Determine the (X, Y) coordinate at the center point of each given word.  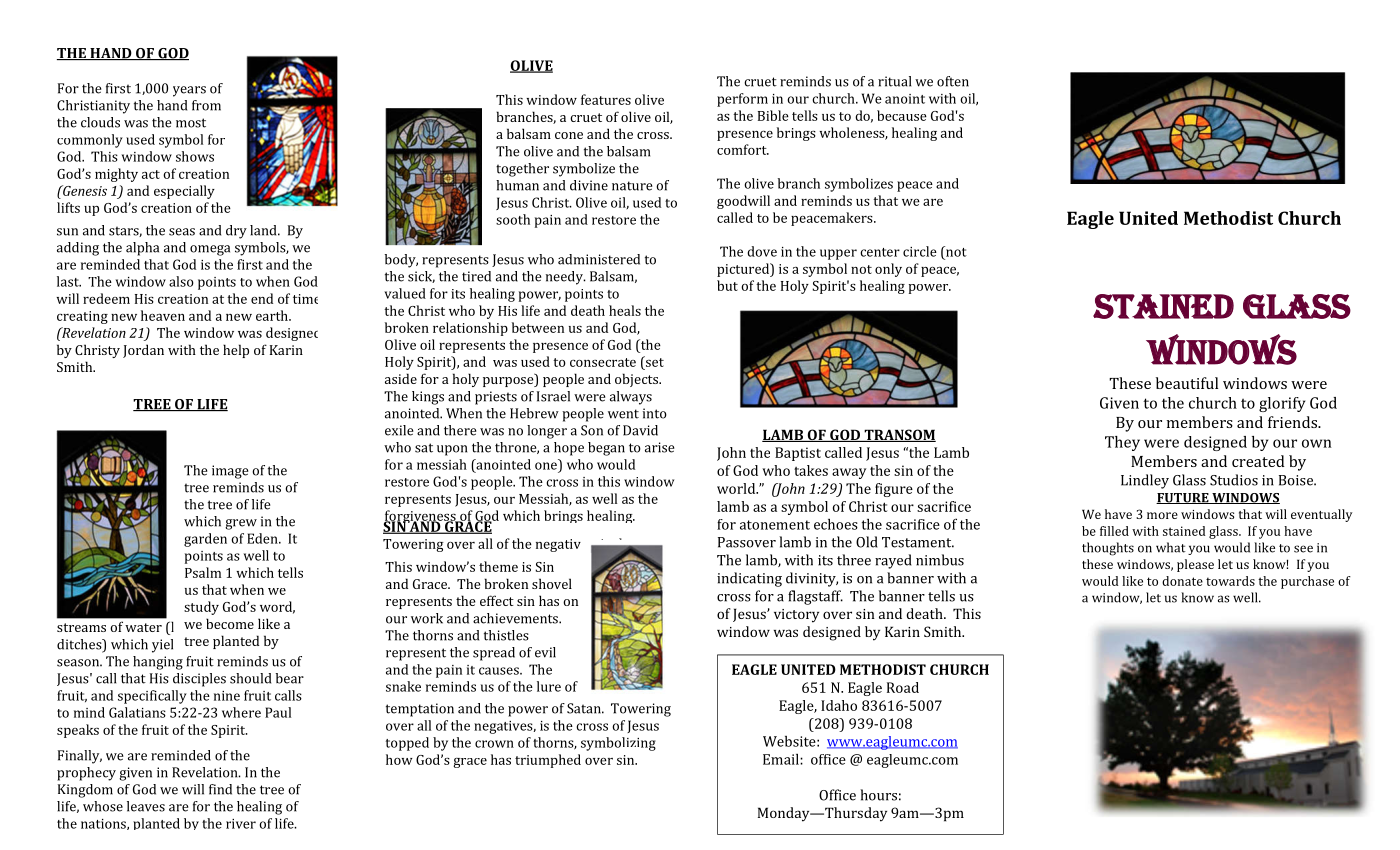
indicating (749, 579)
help (236, 351)
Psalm (203, 572)
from (206, 105)
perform (742, 100)
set (654, 361)
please (1195, 565)
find (220, 789)
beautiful (1187, 383)
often (953, 81)
